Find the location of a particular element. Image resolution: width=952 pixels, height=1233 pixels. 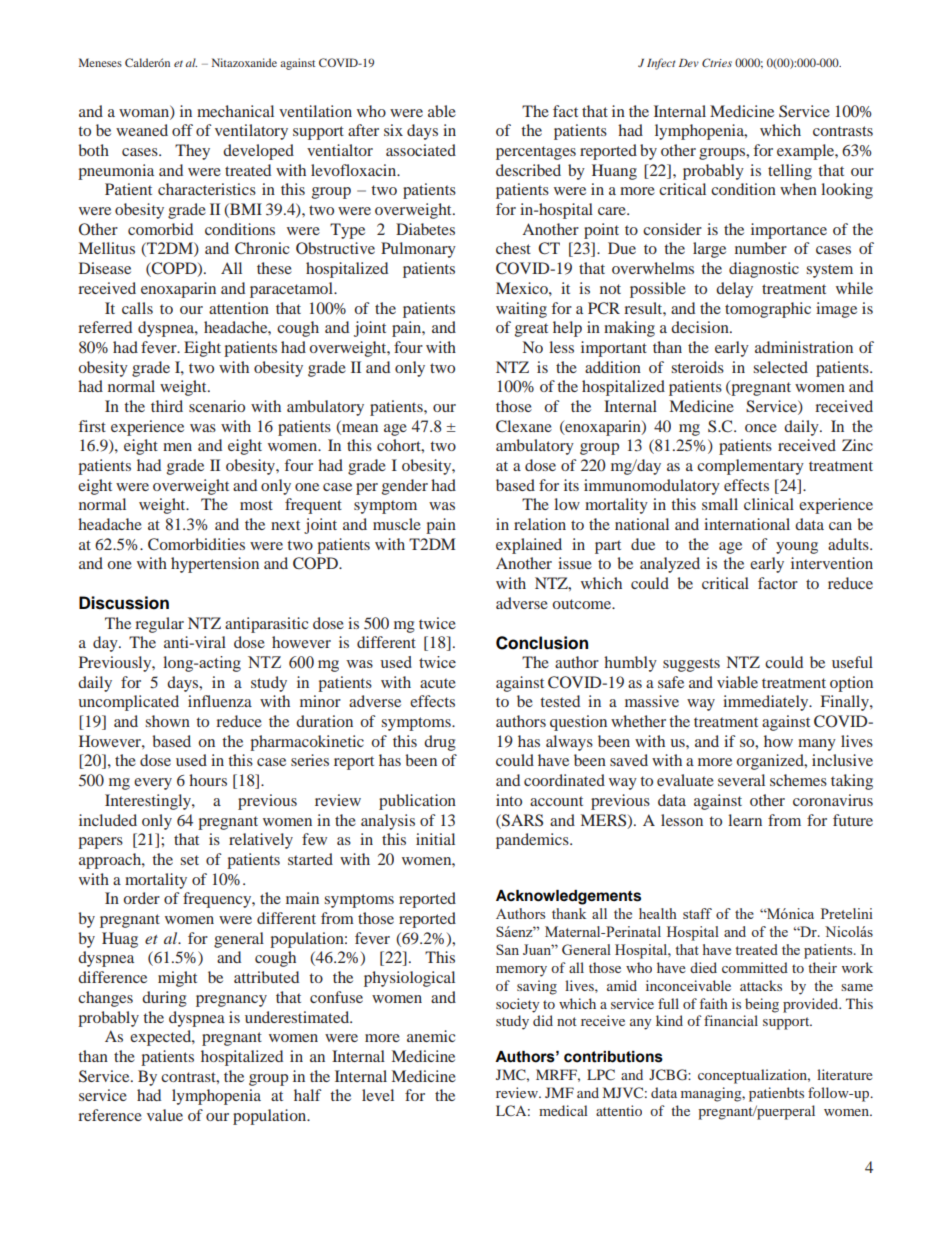

six is located at coordinates (393, 130).
